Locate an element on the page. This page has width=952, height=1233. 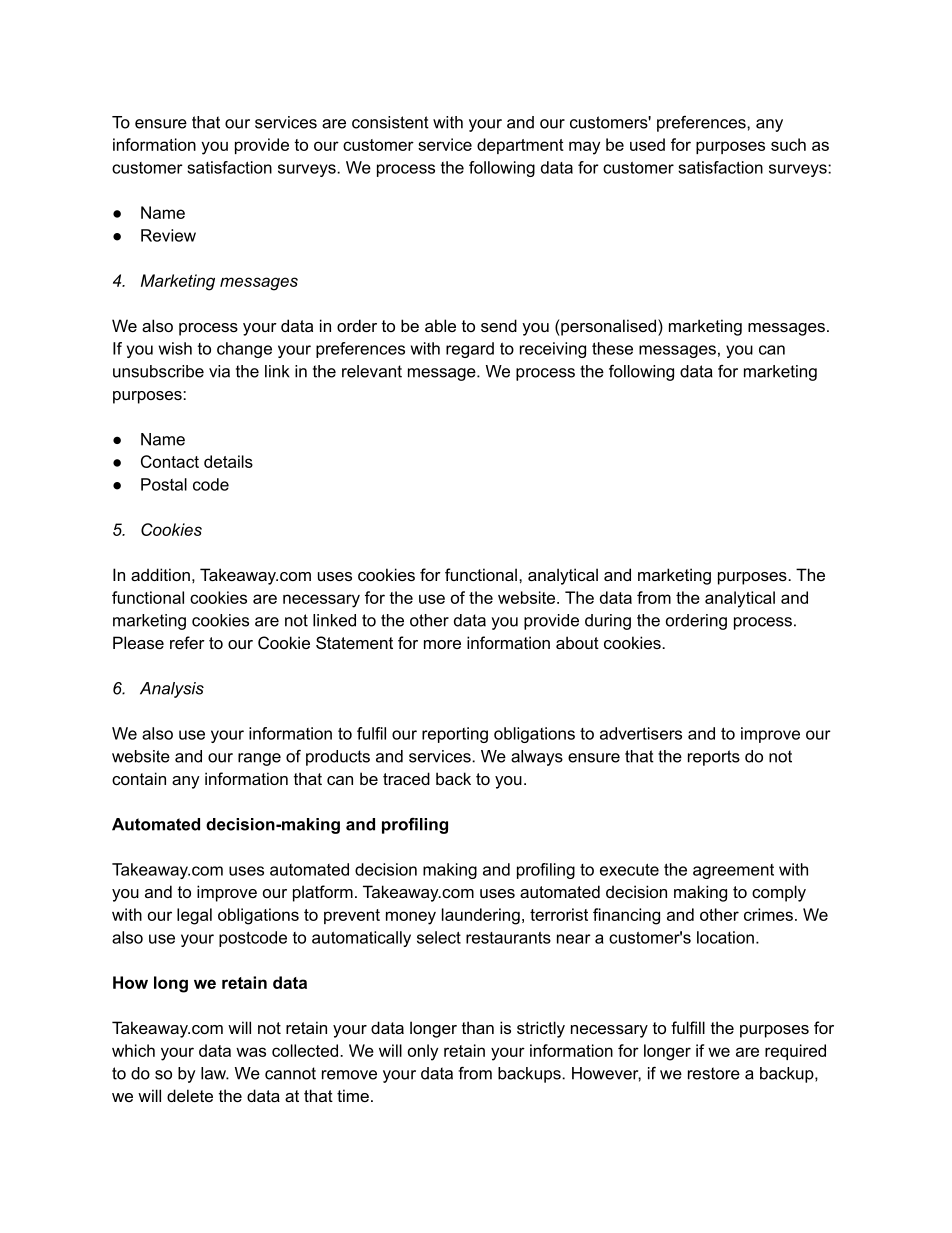
department is located at coordinates (520, 146).
